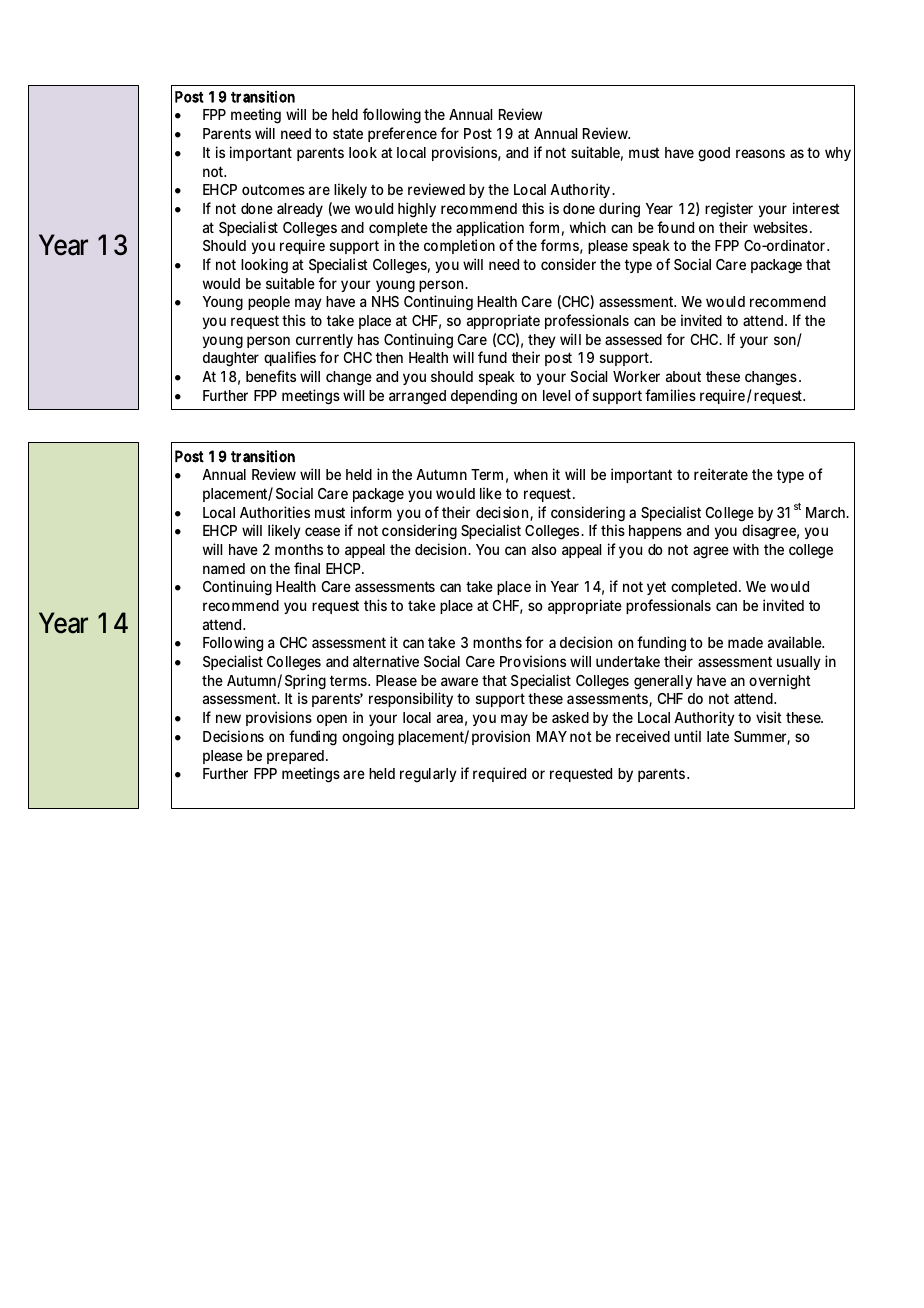 The width and height of the screenshot is (924, 1308). Describe the element at coordinates (271, 376) in the screenshot. I see `benefits` at that location.
